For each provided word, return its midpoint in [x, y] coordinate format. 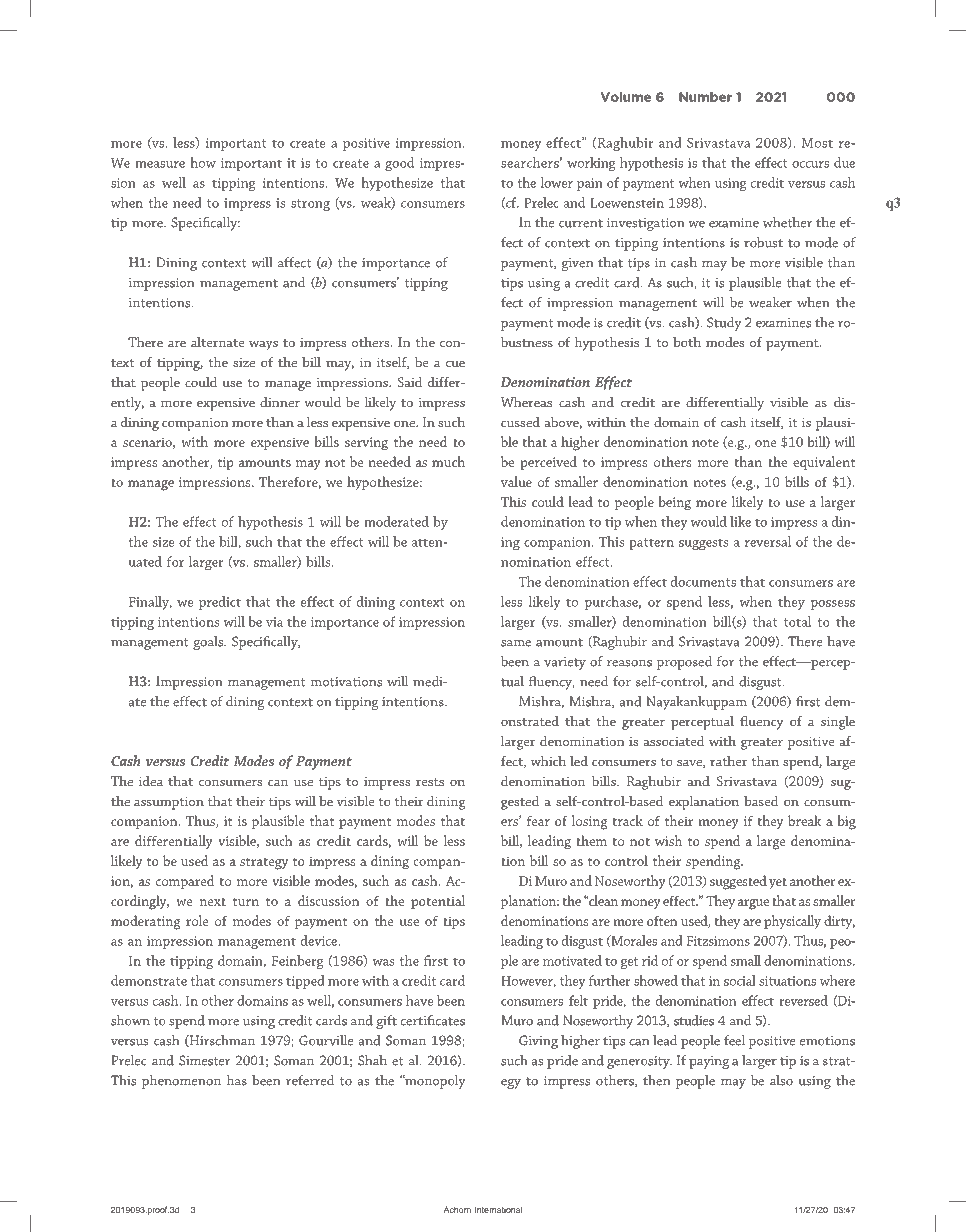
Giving [538, 1042]
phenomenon [181, 1082]
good [399, 164]
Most [817, 143]
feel [734, 1040]
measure [160, 164]
